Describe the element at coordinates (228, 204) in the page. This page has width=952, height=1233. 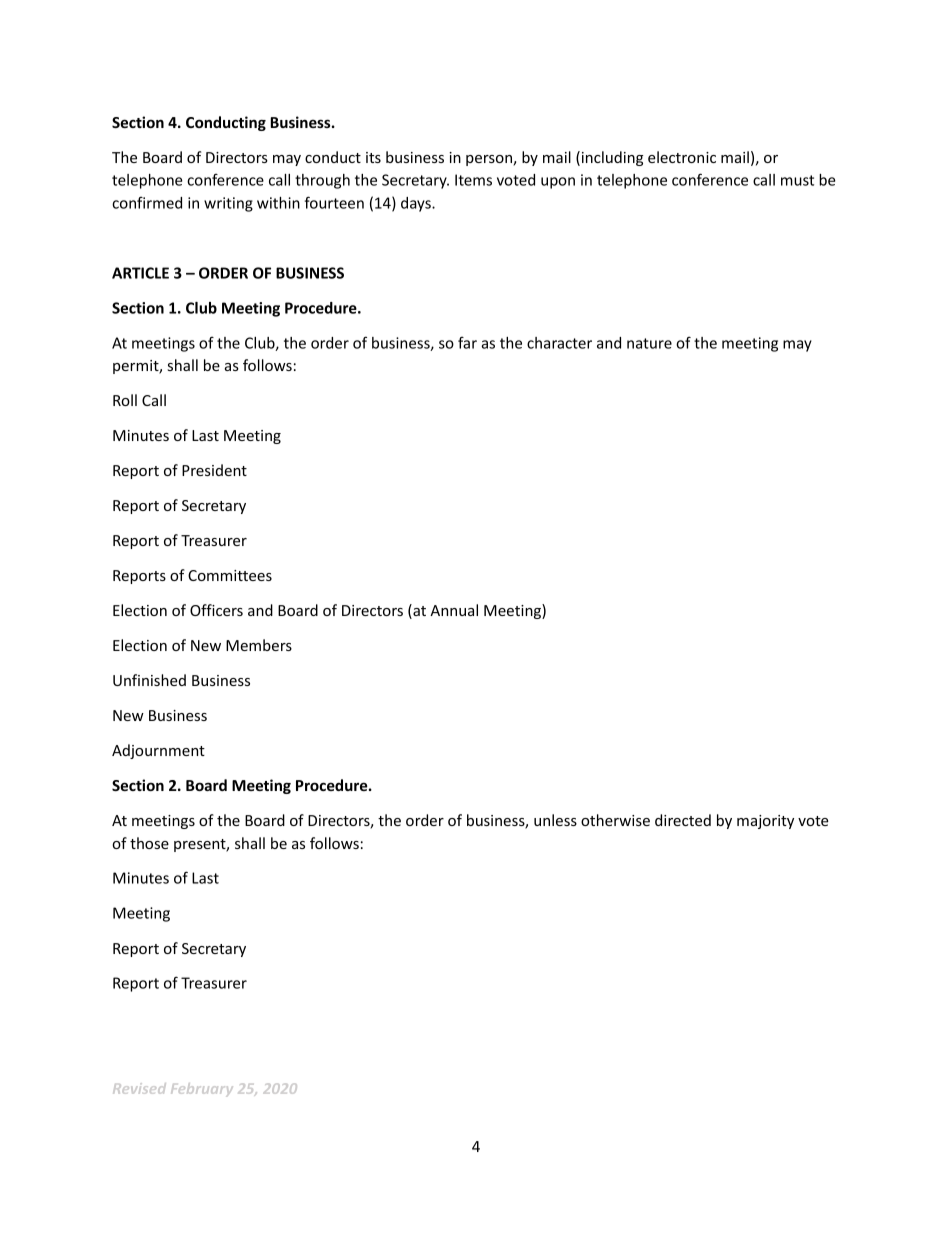
I see `writing` at that location.
